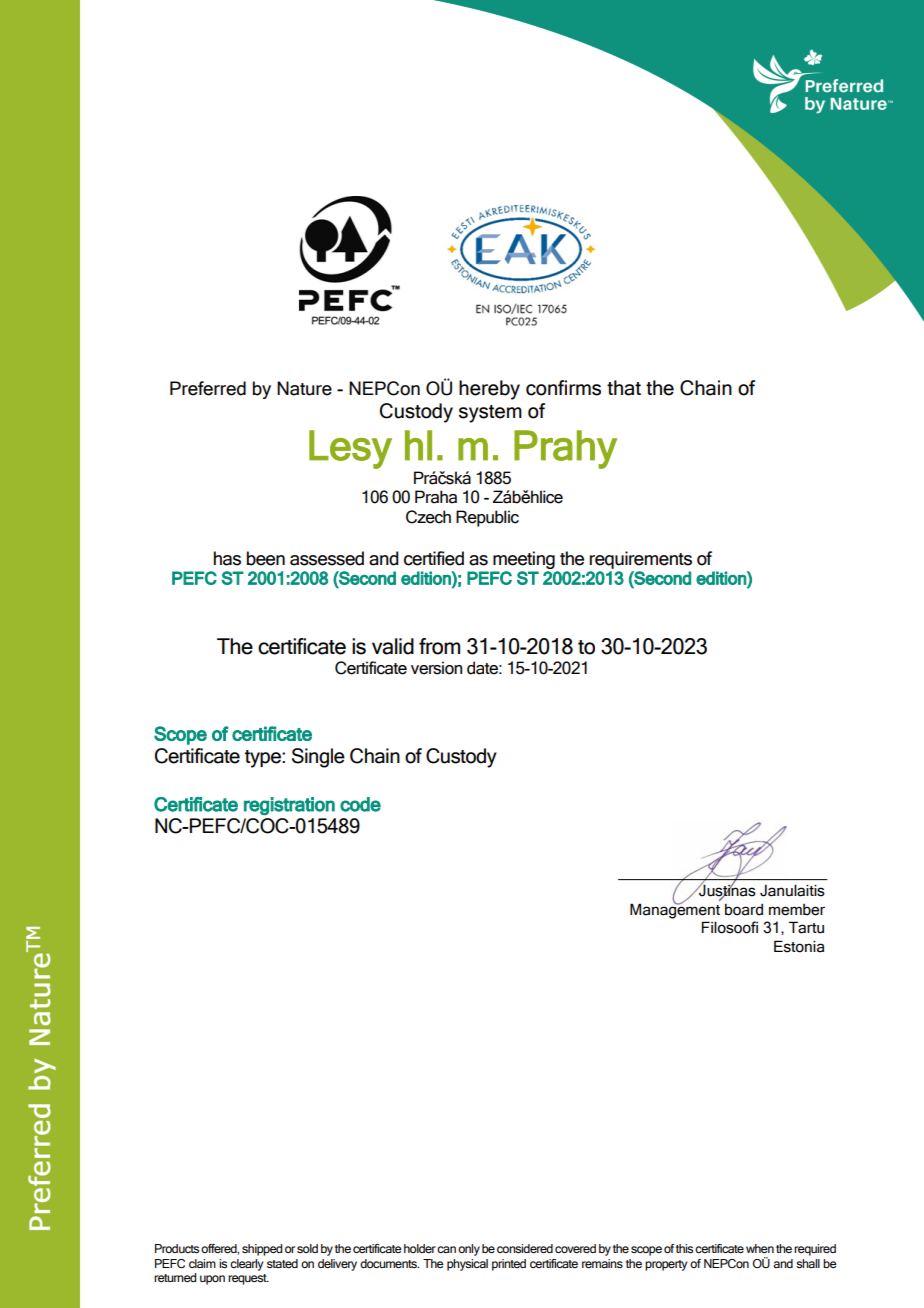  Describe the element at coordinates (490, 414) in the screenshot. I see `system` at that location.
